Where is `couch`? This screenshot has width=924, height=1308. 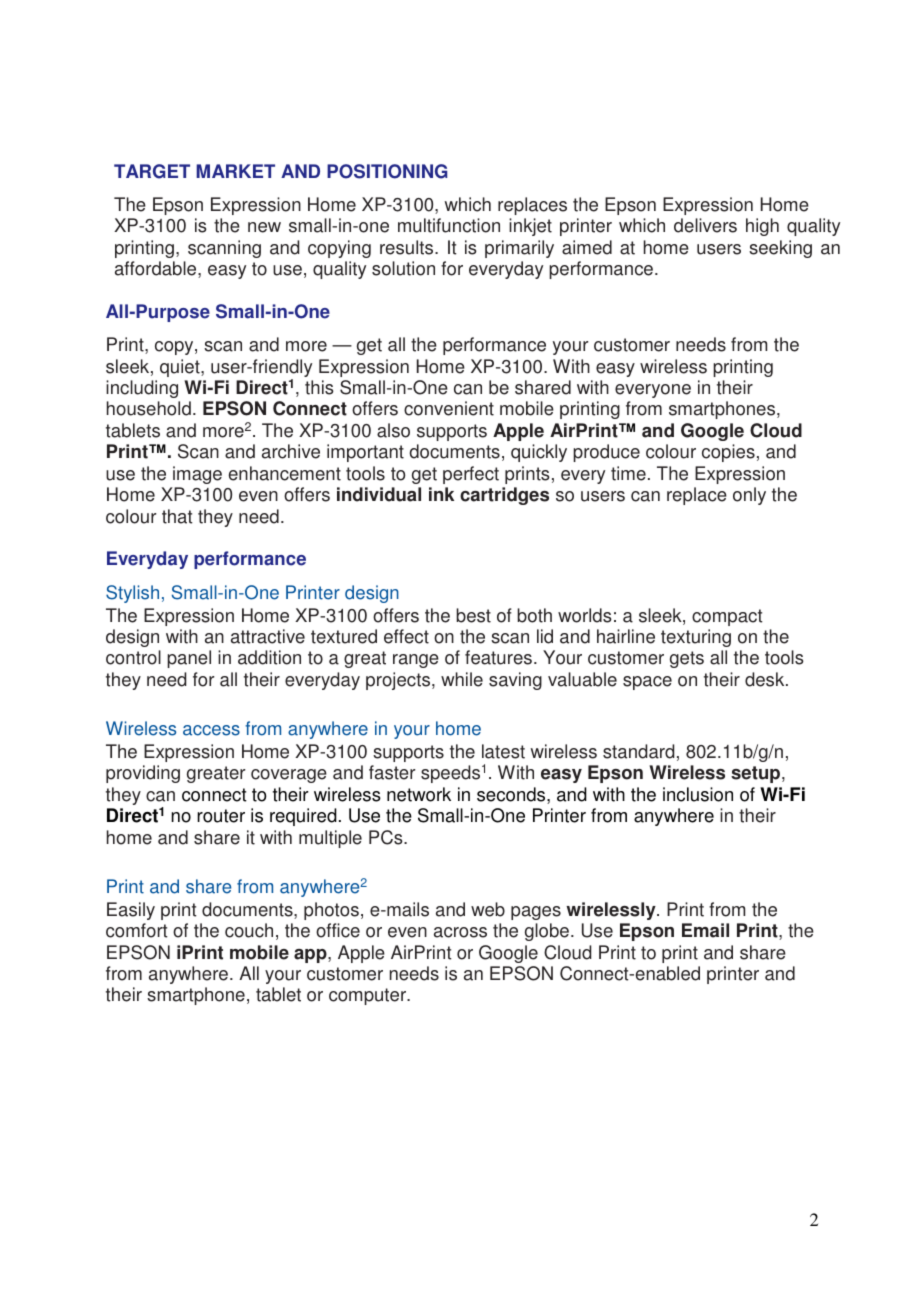 couch is located at coordinates (249, 930).
